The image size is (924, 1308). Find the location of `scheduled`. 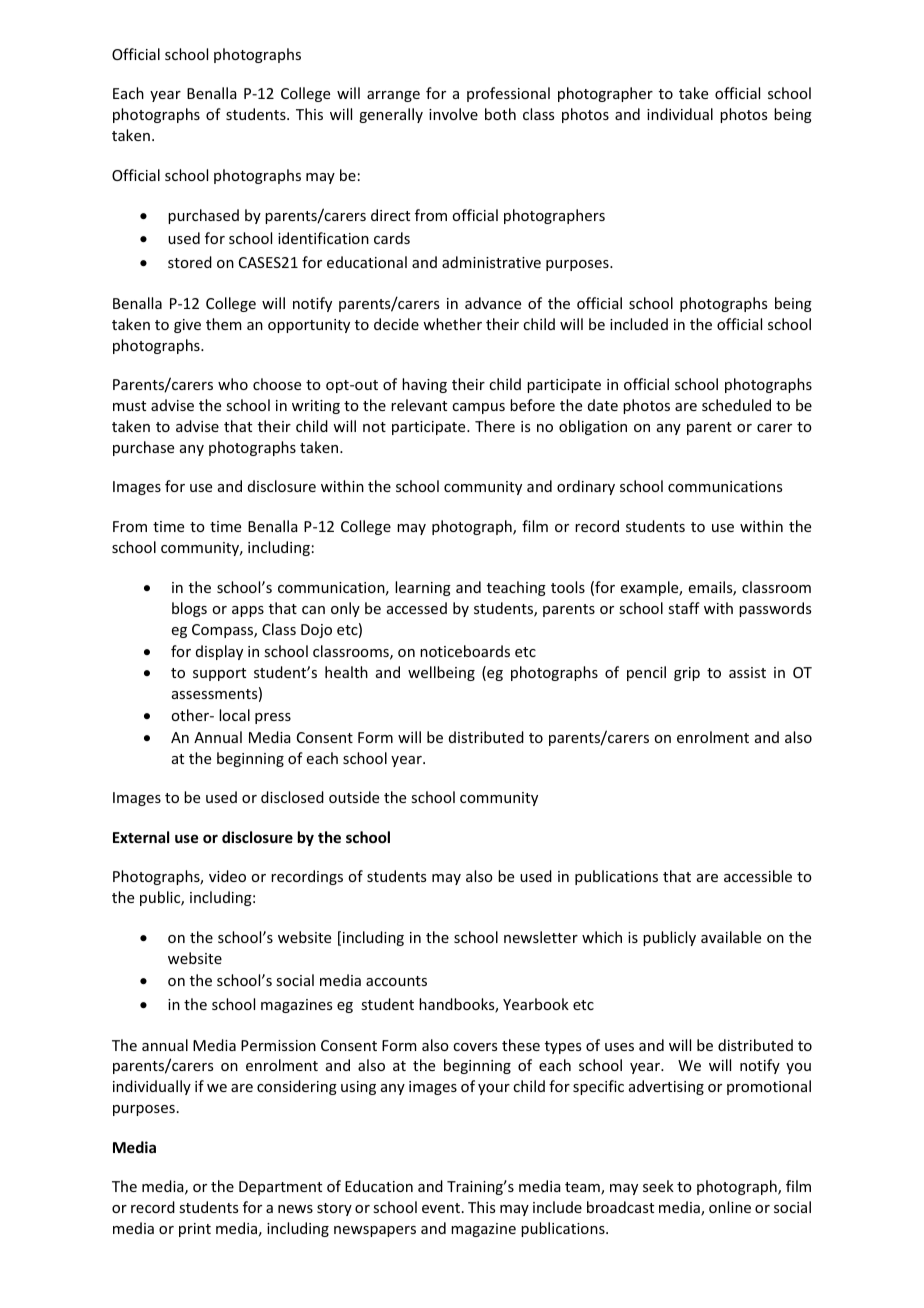

scheduled is located at coordinates (736, 405).
